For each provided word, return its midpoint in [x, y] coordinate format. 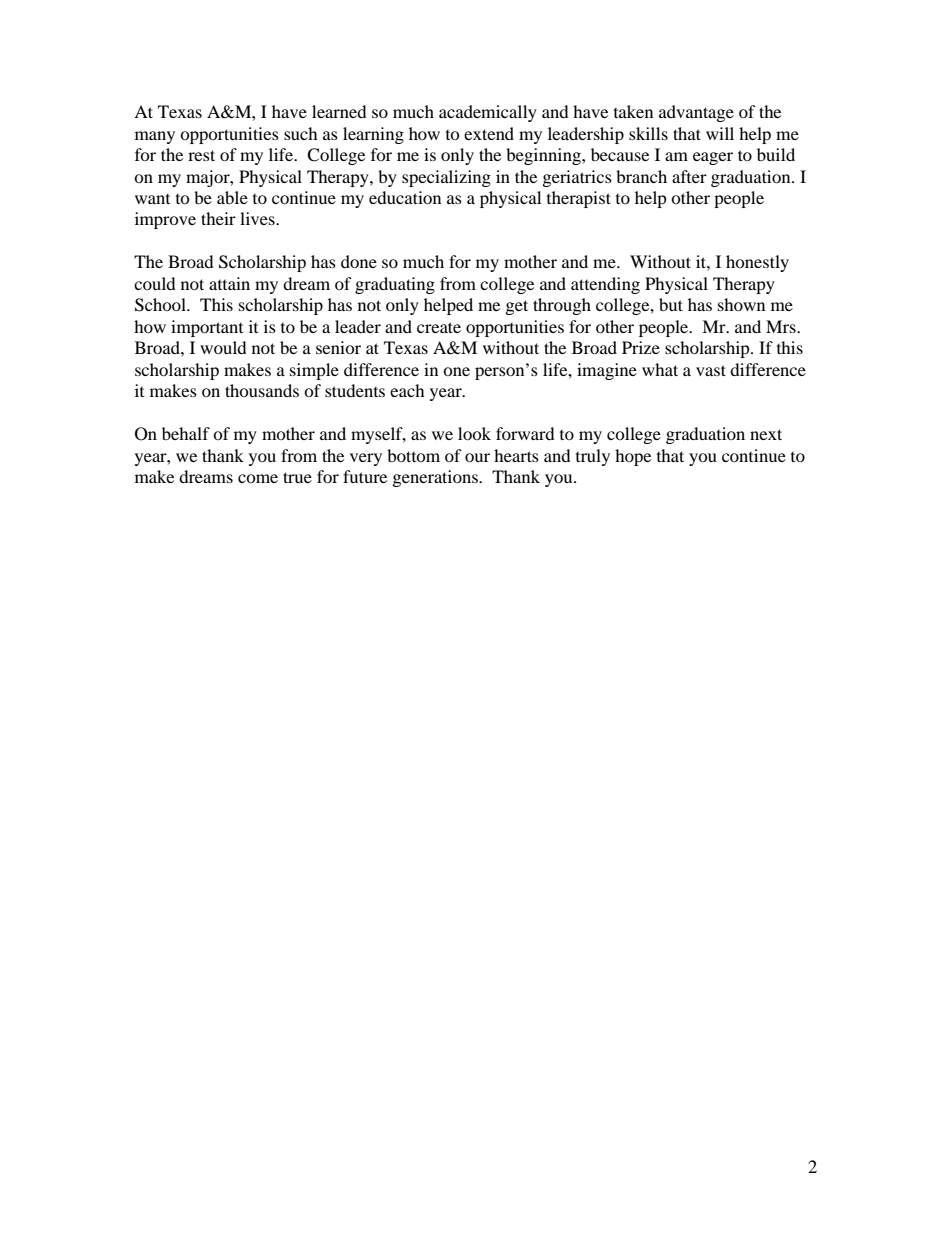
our [477, 457]
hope [633, 457]
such [301, 133]
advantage [696, 113]
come [258, 478]
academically [488, 113]
